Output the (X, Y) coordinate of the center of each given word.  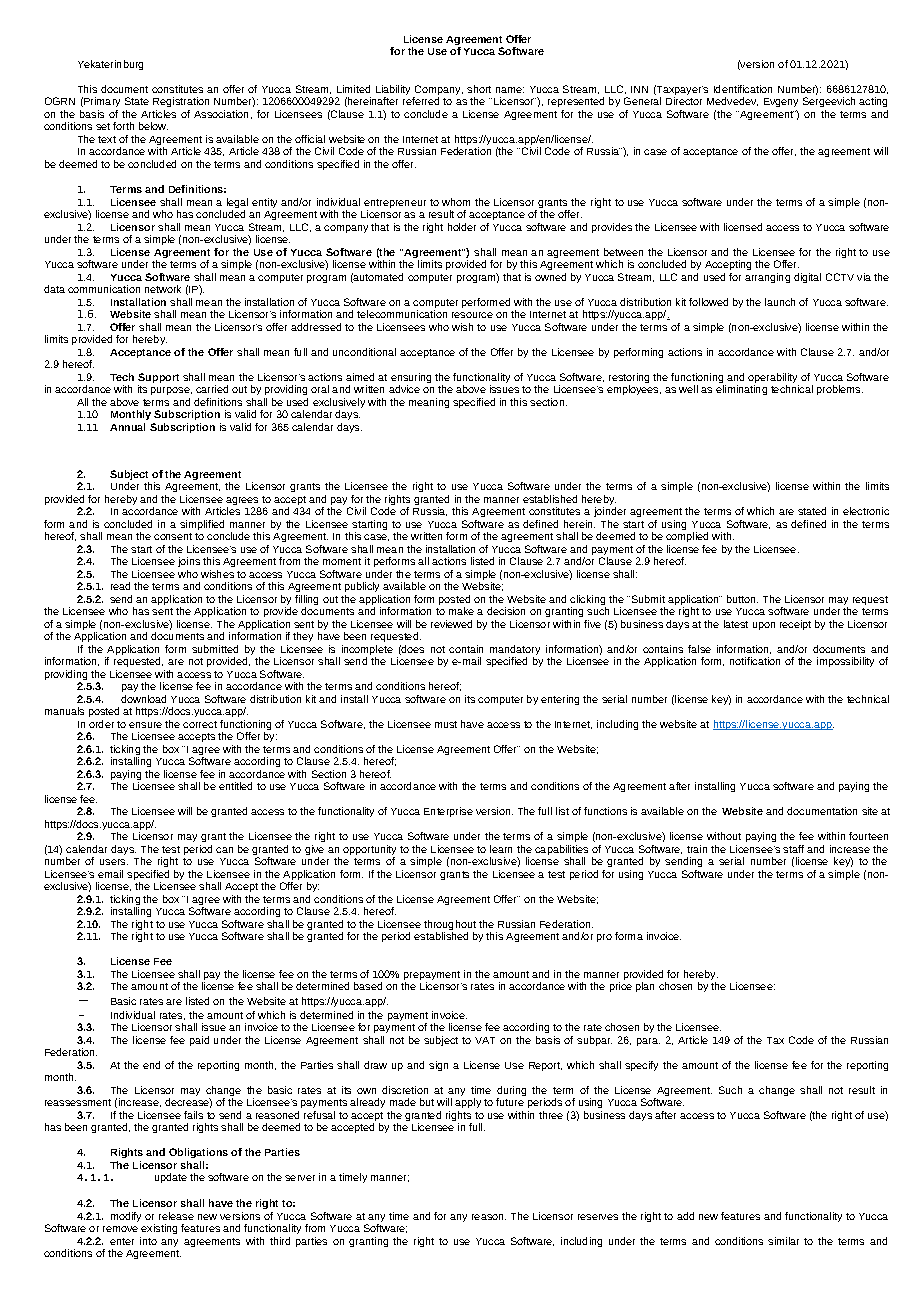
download (143, 699)
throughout (450, 926)
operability (773, 379)
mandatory (515, 651)
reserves (598, 1217)
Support (158, 379)
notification (755, 661)
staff (793, 849)
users (114, 862)
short (479, 89)
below (153, 126)
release (176, 1216)
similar (783, 1241)
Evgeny (781, 104)
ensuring (411, 379)
